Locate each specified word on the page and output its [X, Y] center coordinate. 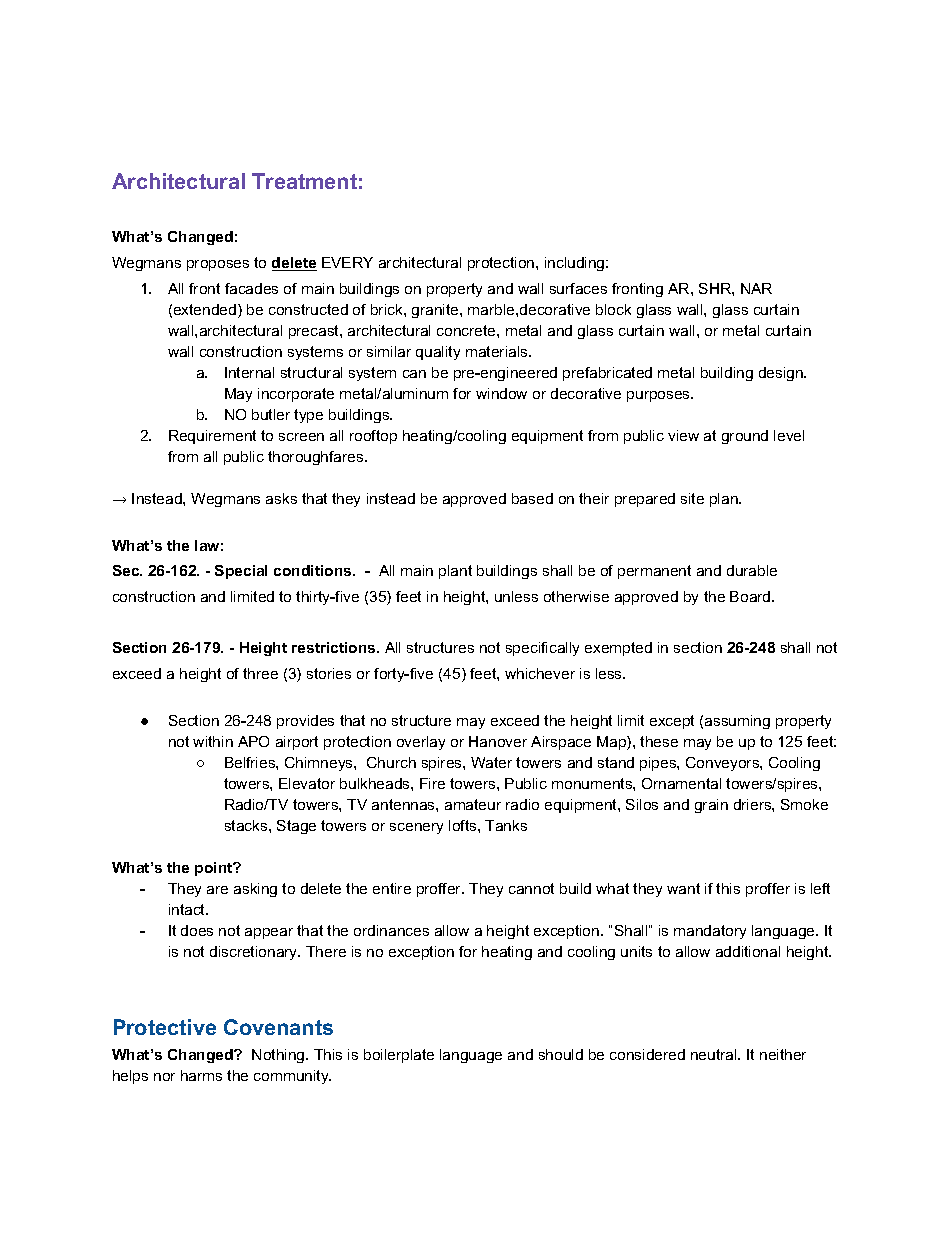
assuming [737, 722]
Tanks [506, 825]
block [613, 309]
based [532, 498]
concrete [467, 330]
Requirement [212, 437]
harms [201, 1075]
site [692, 498]
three [260, 673]
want [683, 888]
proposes [218, 265]
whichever [540, 673]
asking [255, 890]
